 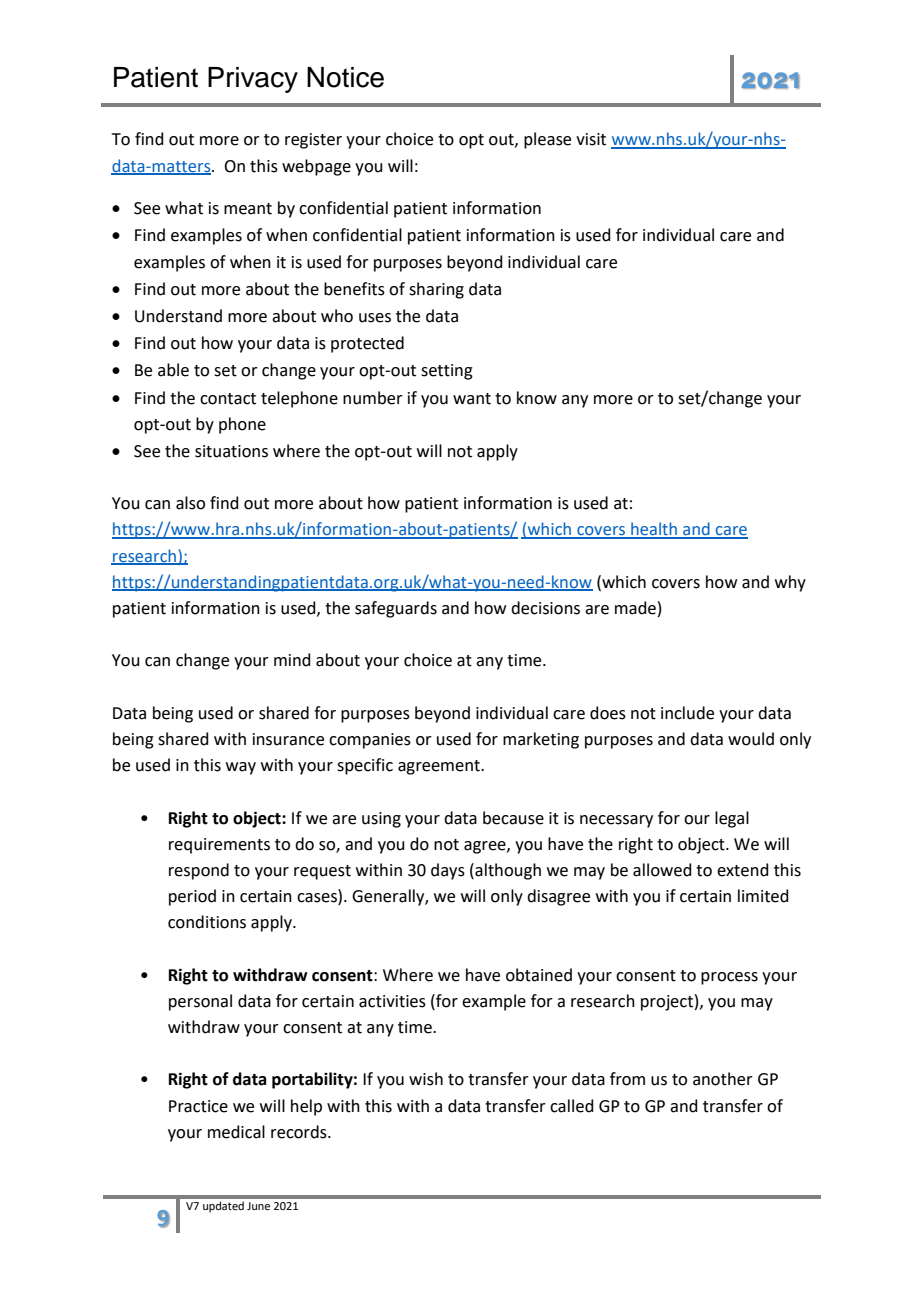 What do you see at coordinates (545, 608) in the screenshot?
I see `decisions` at bounding box center [545, 608].
